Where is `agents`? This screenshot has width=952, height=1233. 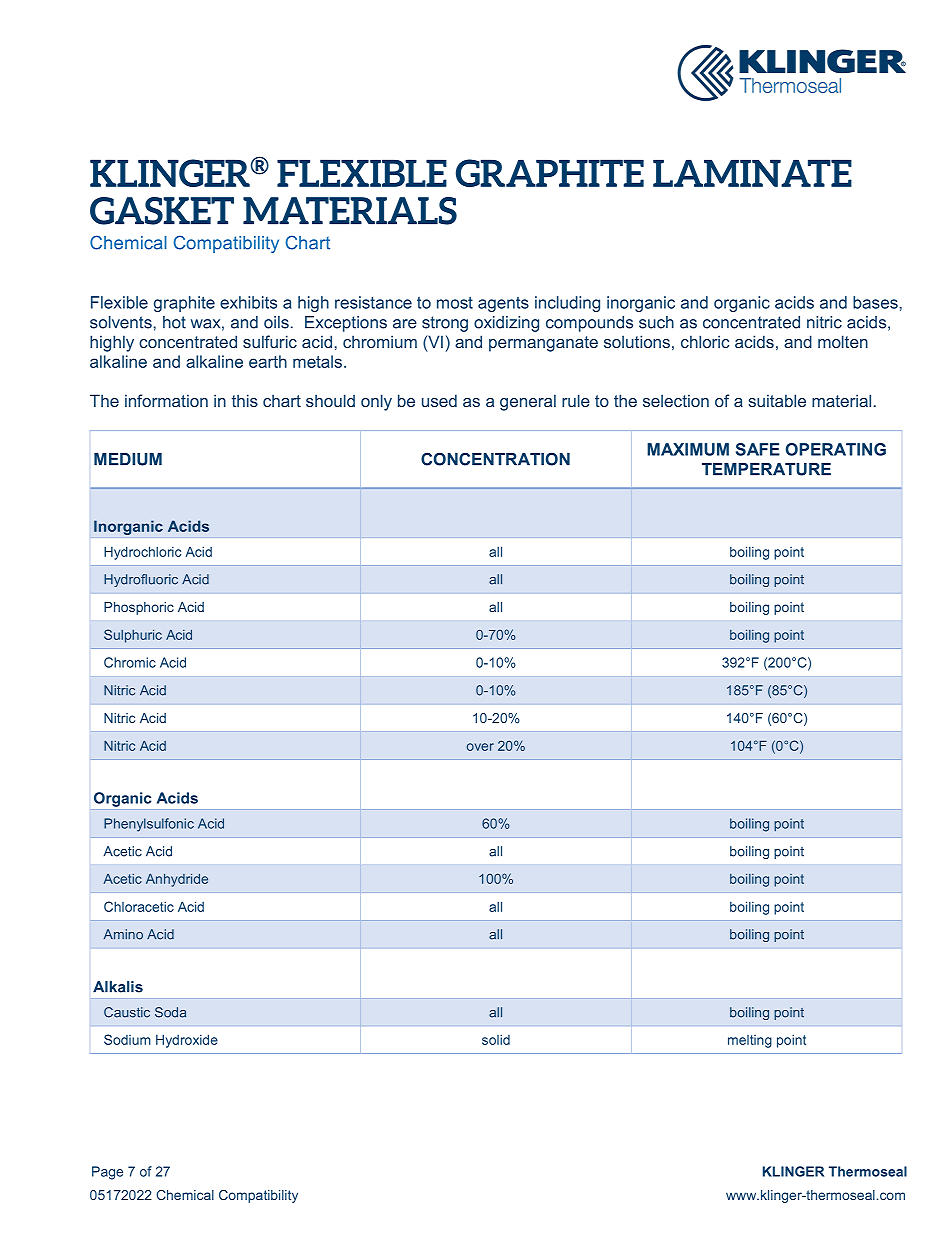
agents is located at coordinates (503, 304).
